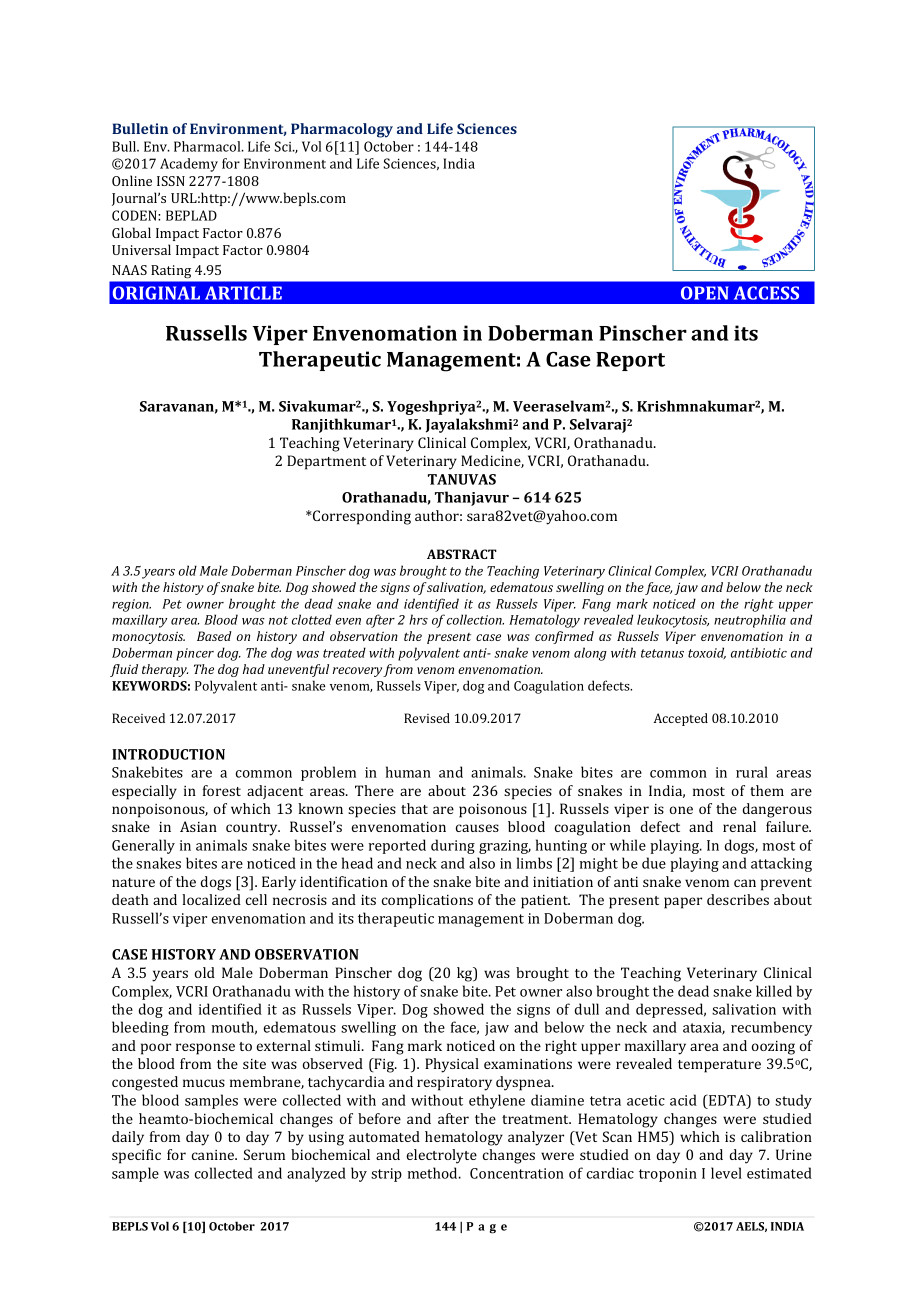  What do you see at coordinates (475, 619) in the image?
I see `collection` at bounding box center [475, 619].
